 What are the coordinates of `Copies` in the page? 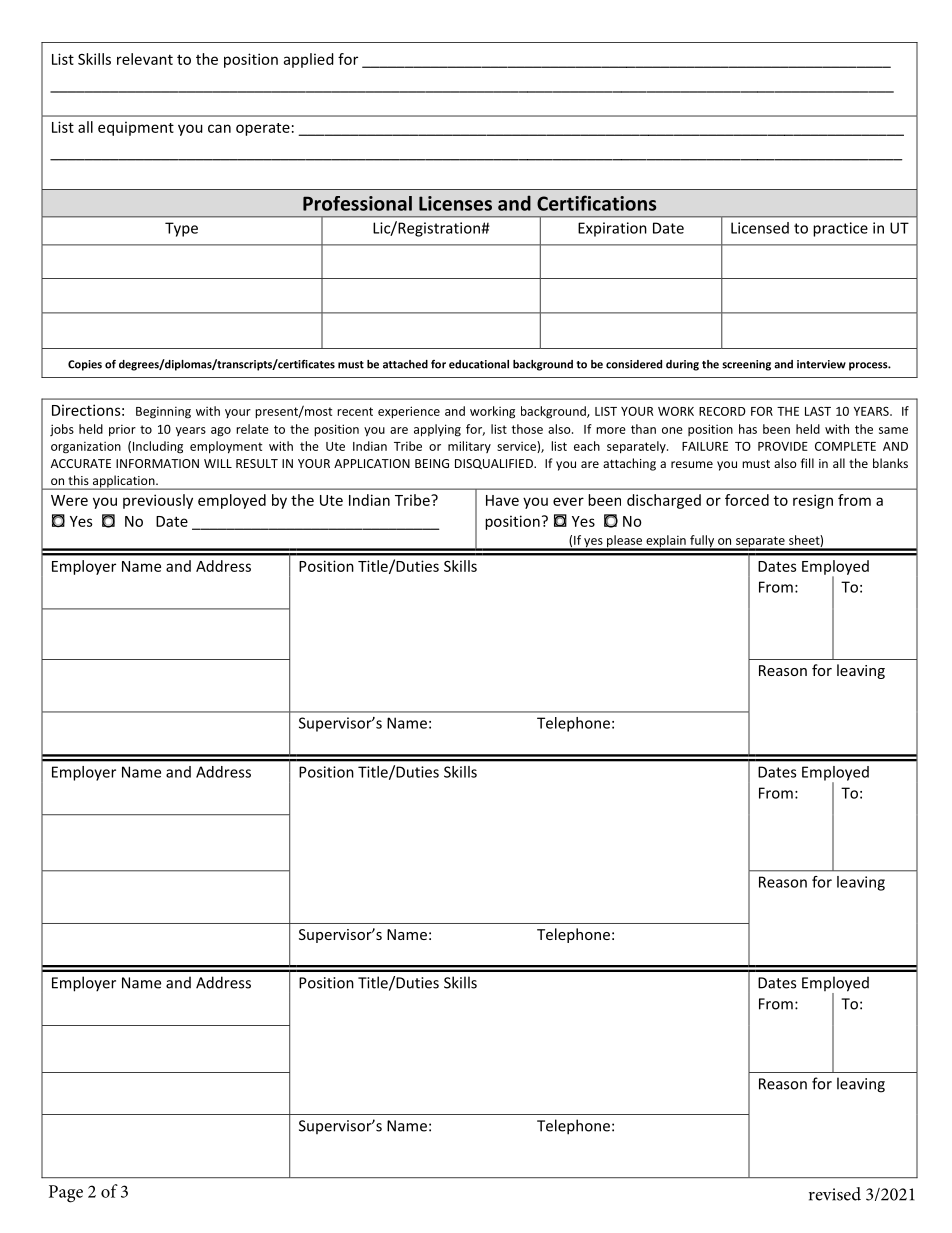 It's located at (85, 365).
